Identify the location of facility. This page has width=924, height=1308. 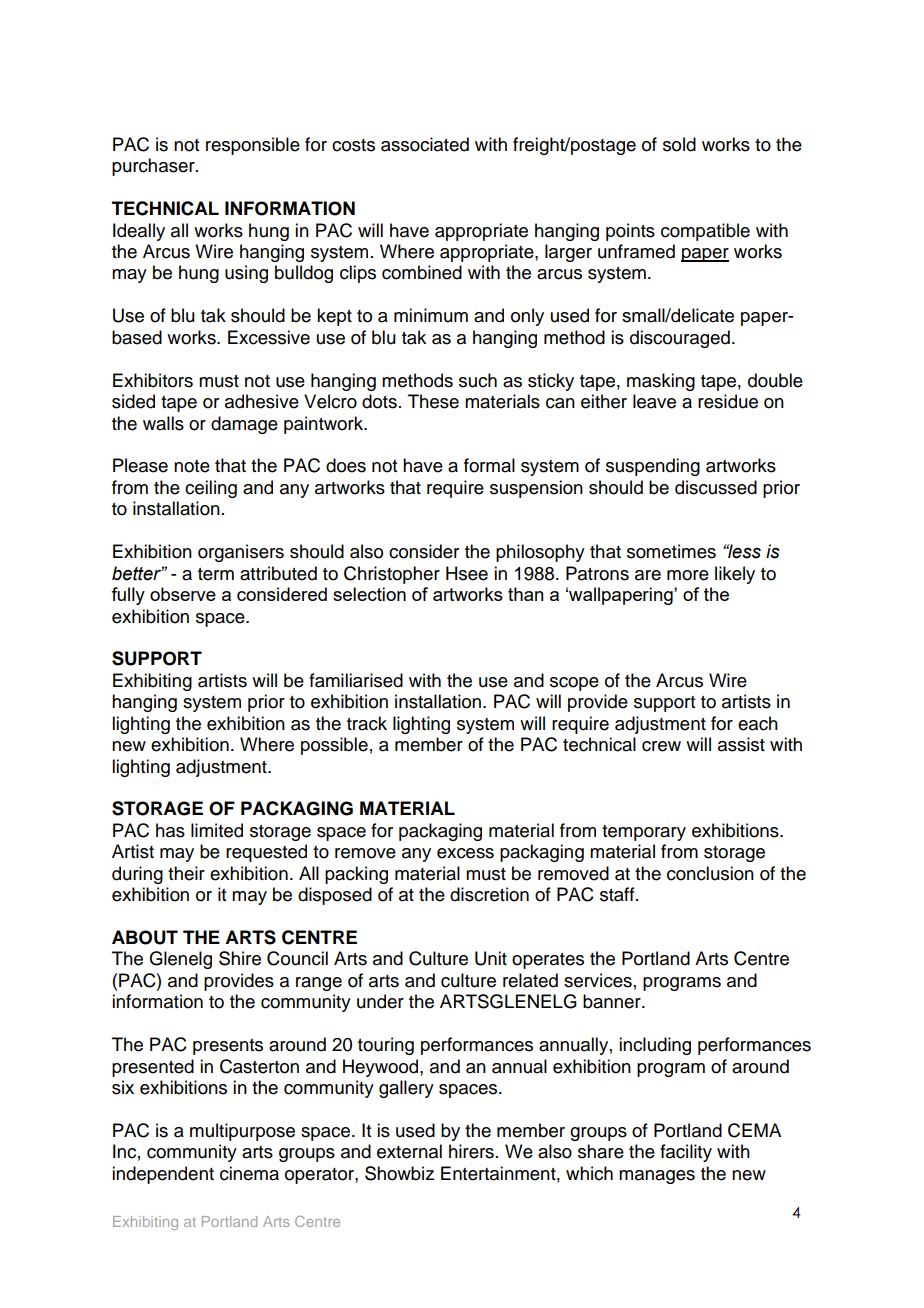
(686, 1153).
